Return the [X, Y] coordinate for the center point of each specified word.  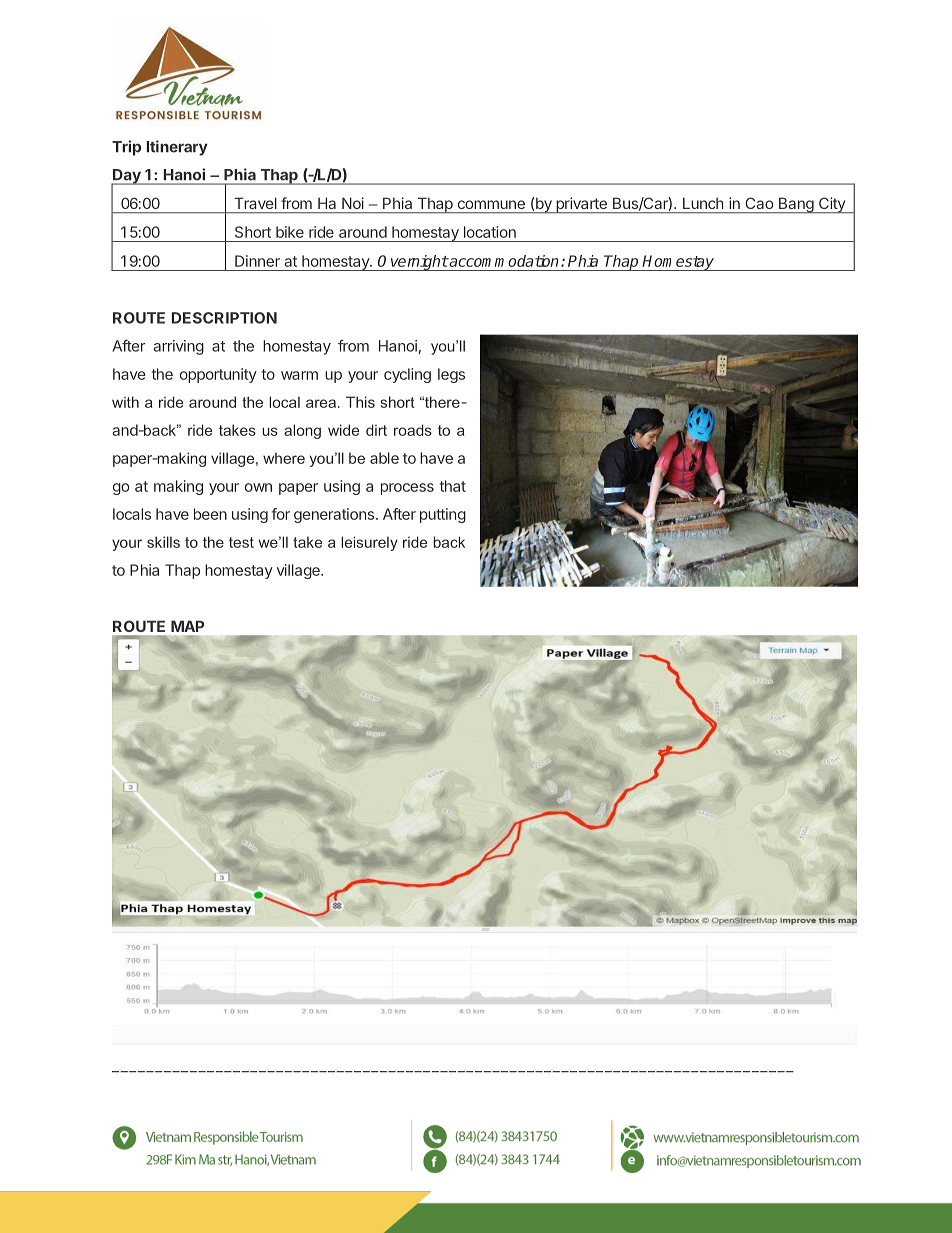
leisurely [369, 543]
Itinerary [177, 148]
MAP [187, 626]
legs [451, 375]
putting [443, 515]
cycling [407, 375]
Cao [759, 203]
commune [491, 204]
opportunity [218, 375]
